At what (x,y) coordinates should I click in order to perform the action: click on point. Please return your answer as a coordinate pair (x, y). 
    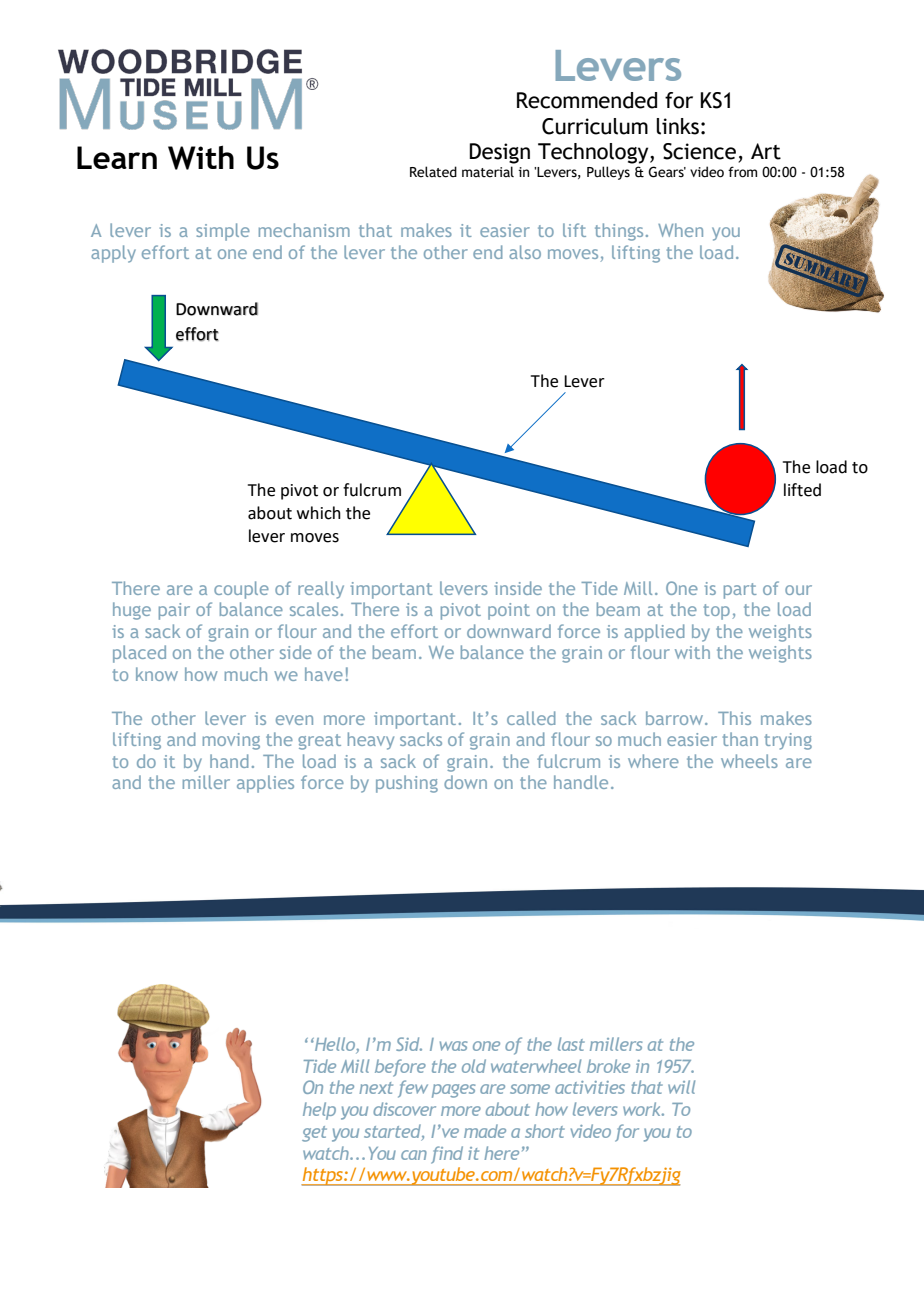
    Looking at the image, I should click on (509, 611).
